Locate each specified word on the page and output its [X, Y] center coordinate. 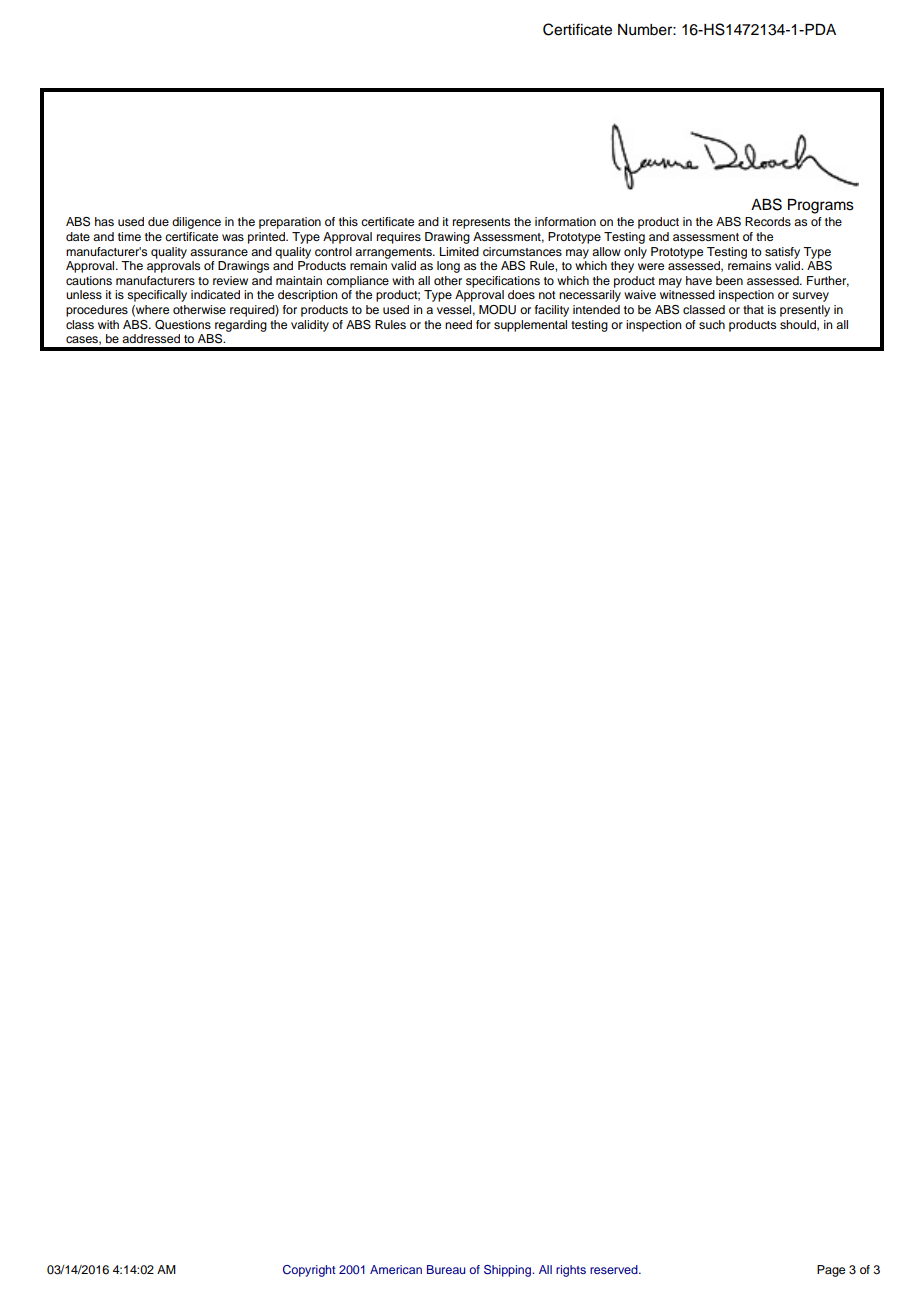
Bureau [446, 1269]
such [712, 324]
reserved [615, 1269]
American [396, 1269]
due [158, 221]
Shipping [509, 1271]
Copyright [309, 1271]
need [458, 324]
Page [831, 1271]
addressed [151, 338]
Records [768, 221]
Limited [459, 251]
